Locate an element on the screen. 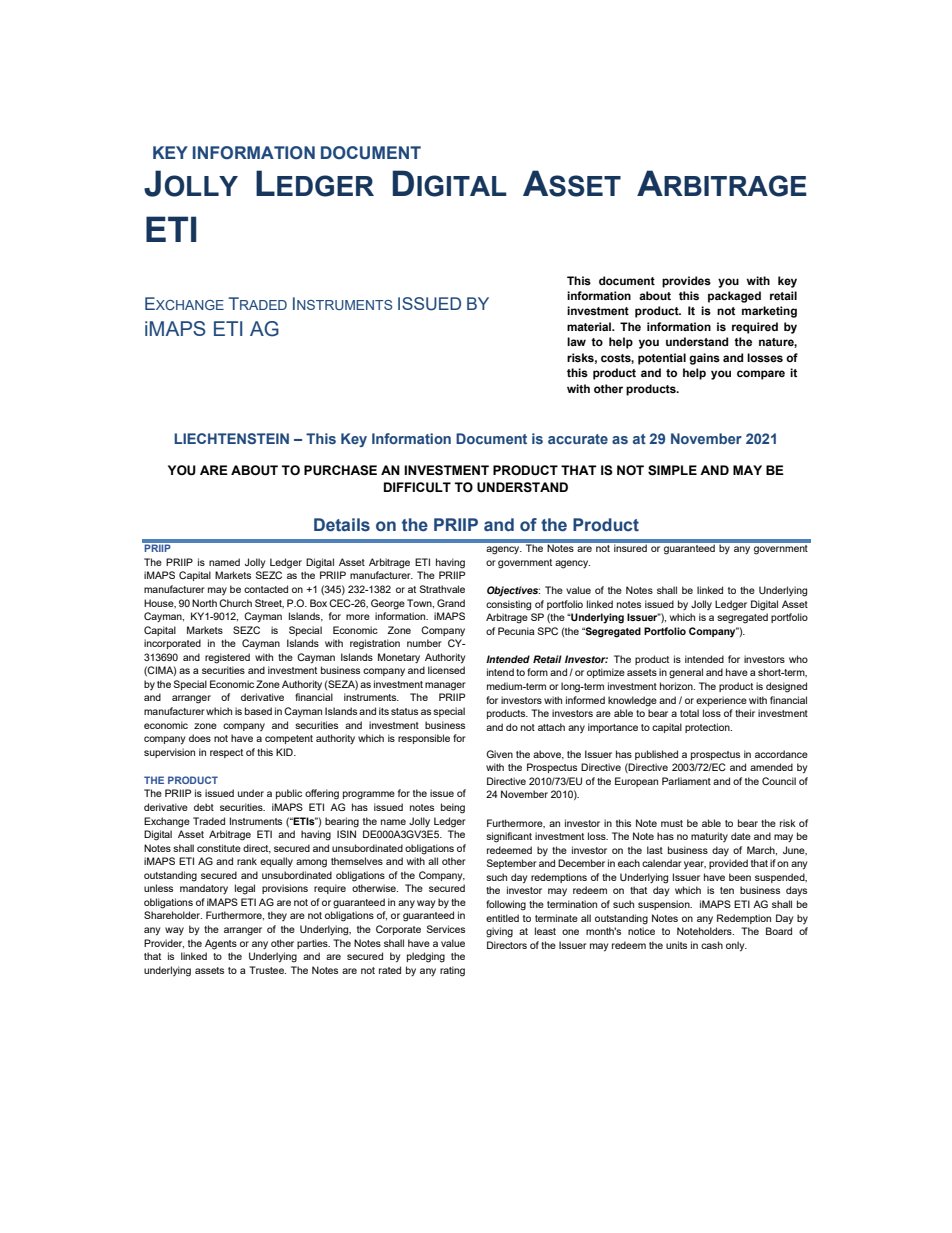  packaged is located at coordinates (734, 297).
